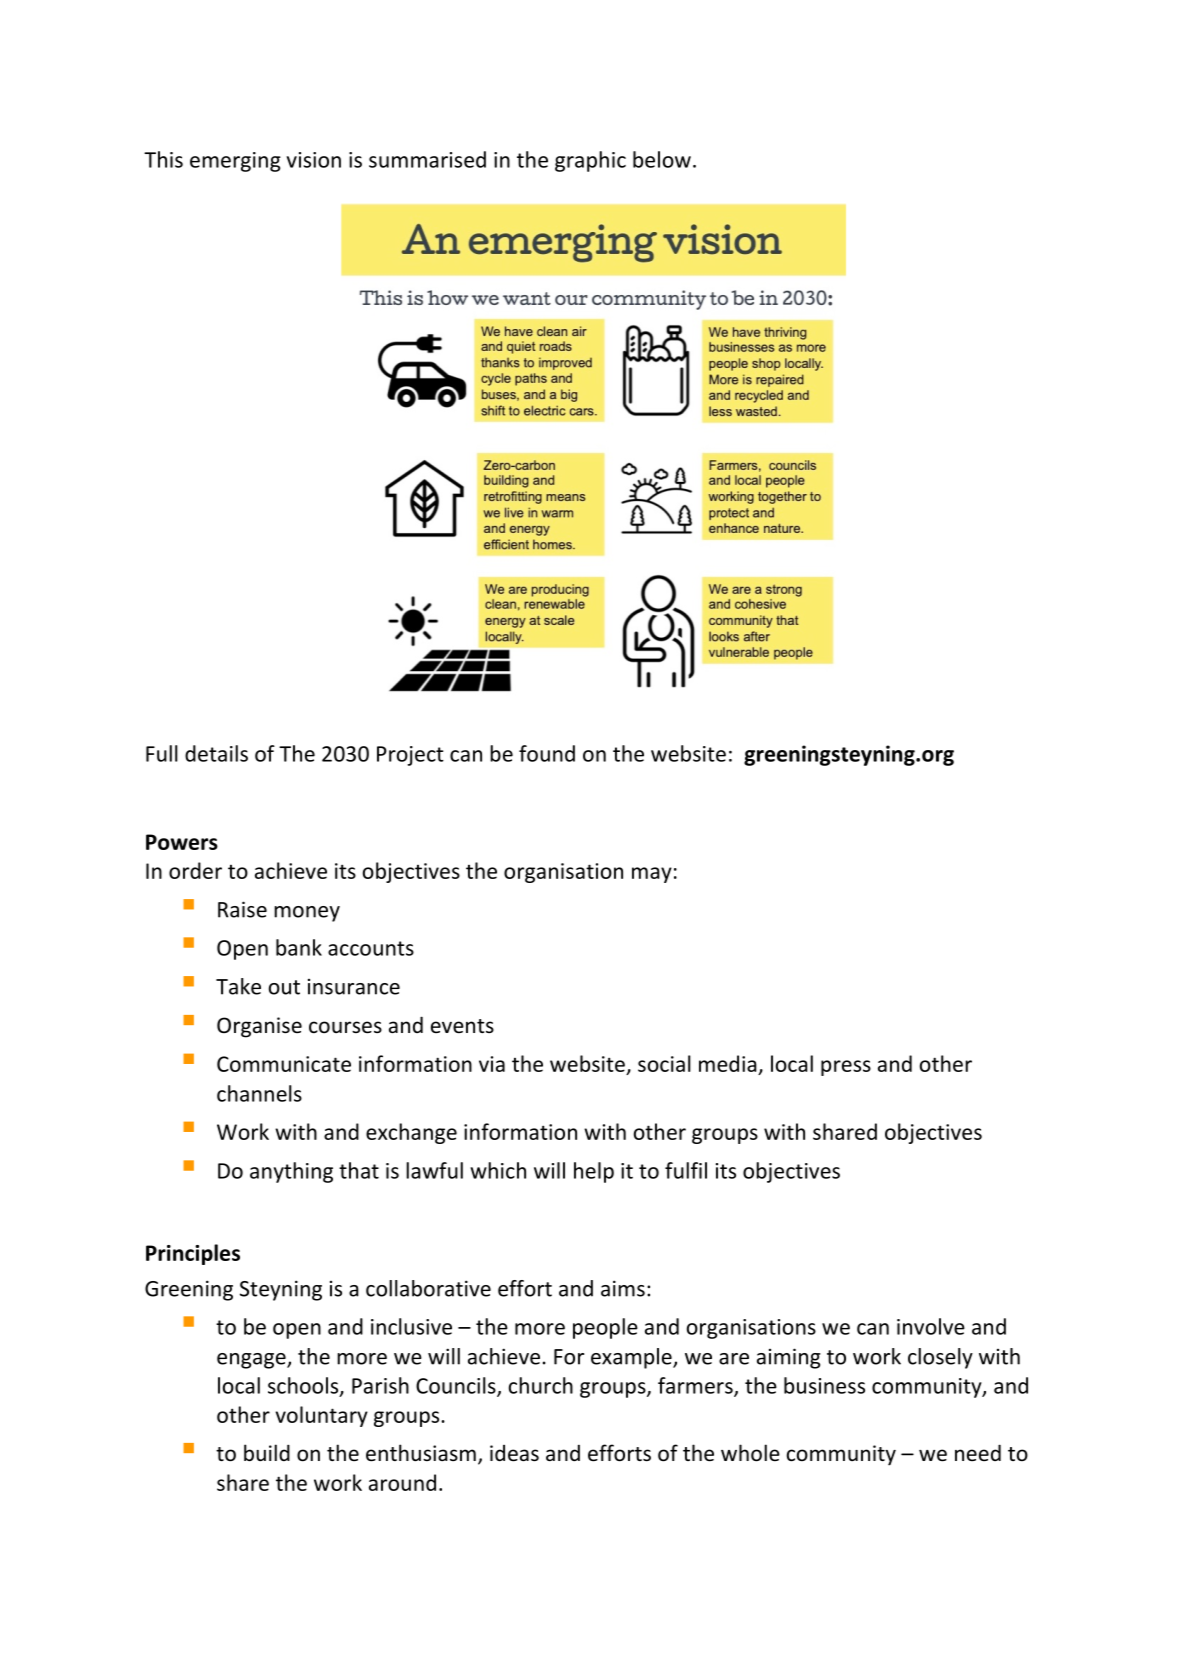 Image resolution: width=1187 pixels, height=1679 pixels. I want to click on media, so click(728, 1063).
